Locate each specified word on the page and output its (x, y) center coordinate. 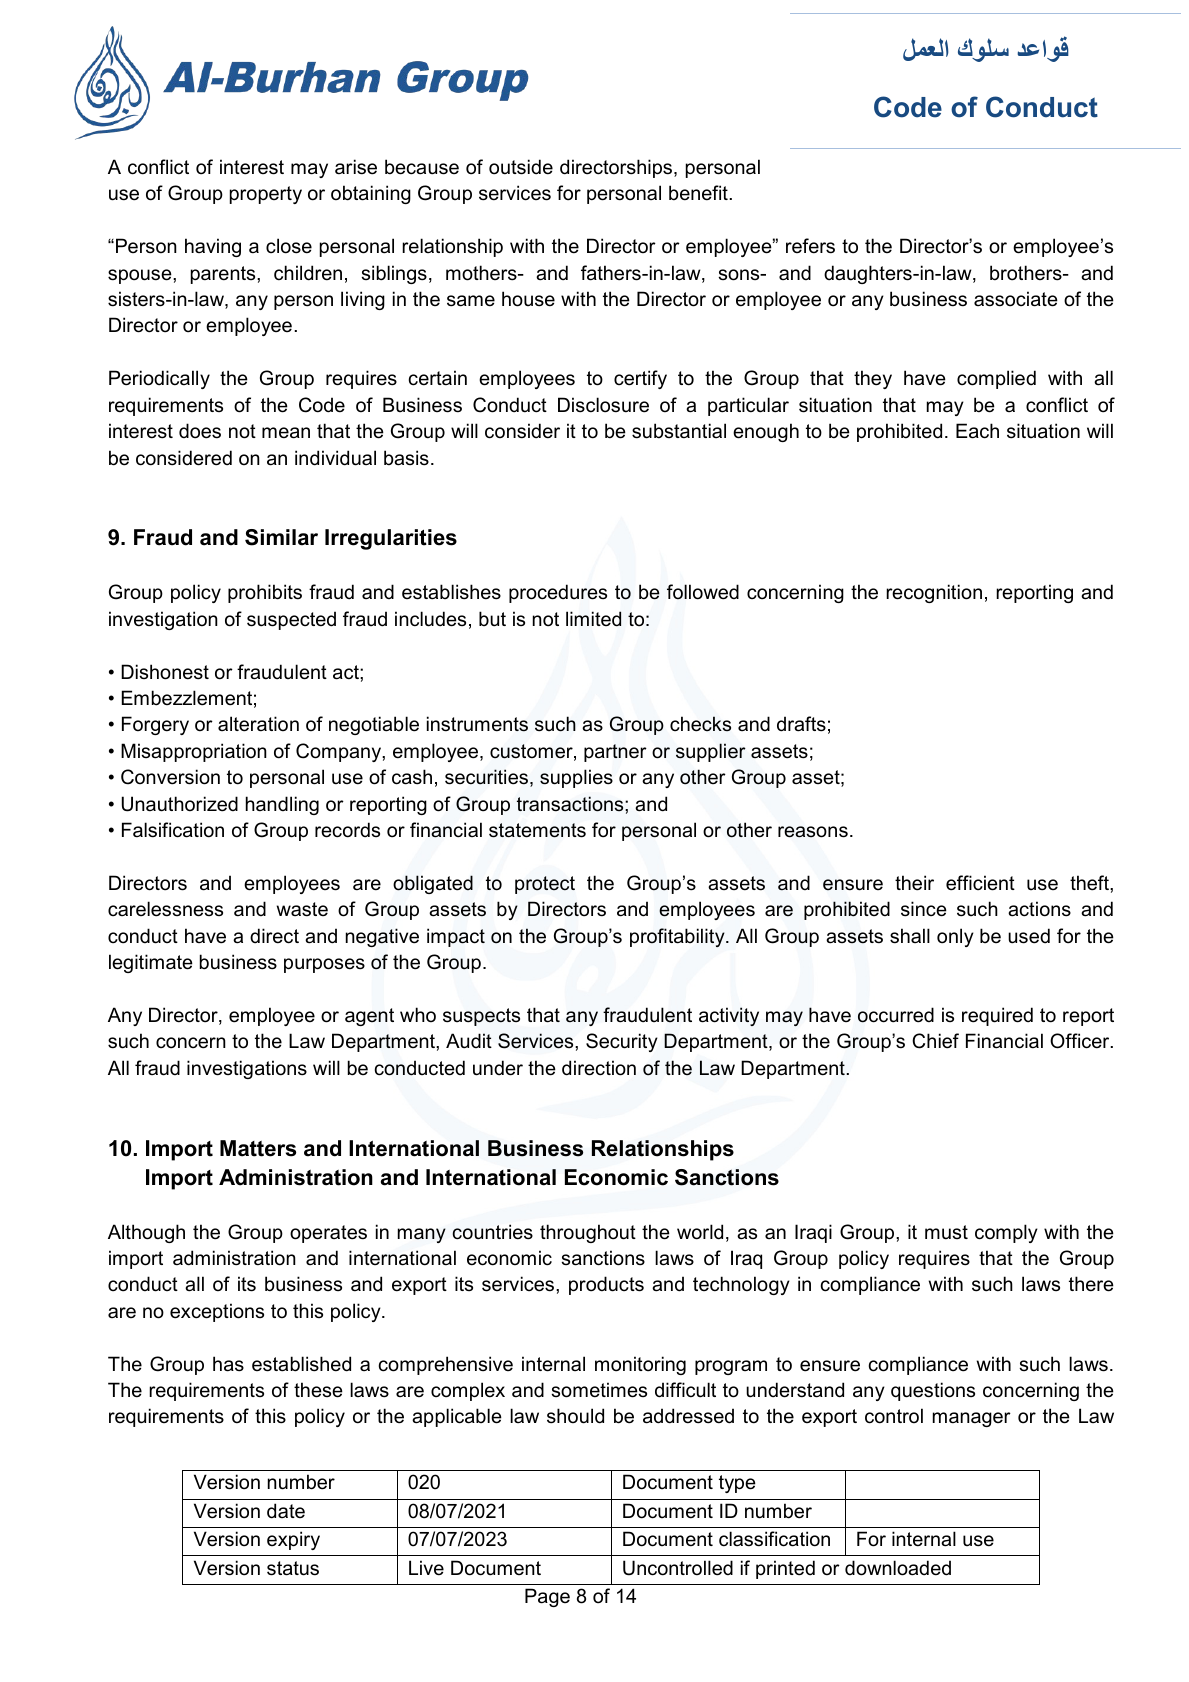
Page (547, 1597)
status (293, 1568)
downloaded (898, 1568)
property (266, 195)
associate (1016, 299)
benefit (699, 193)
